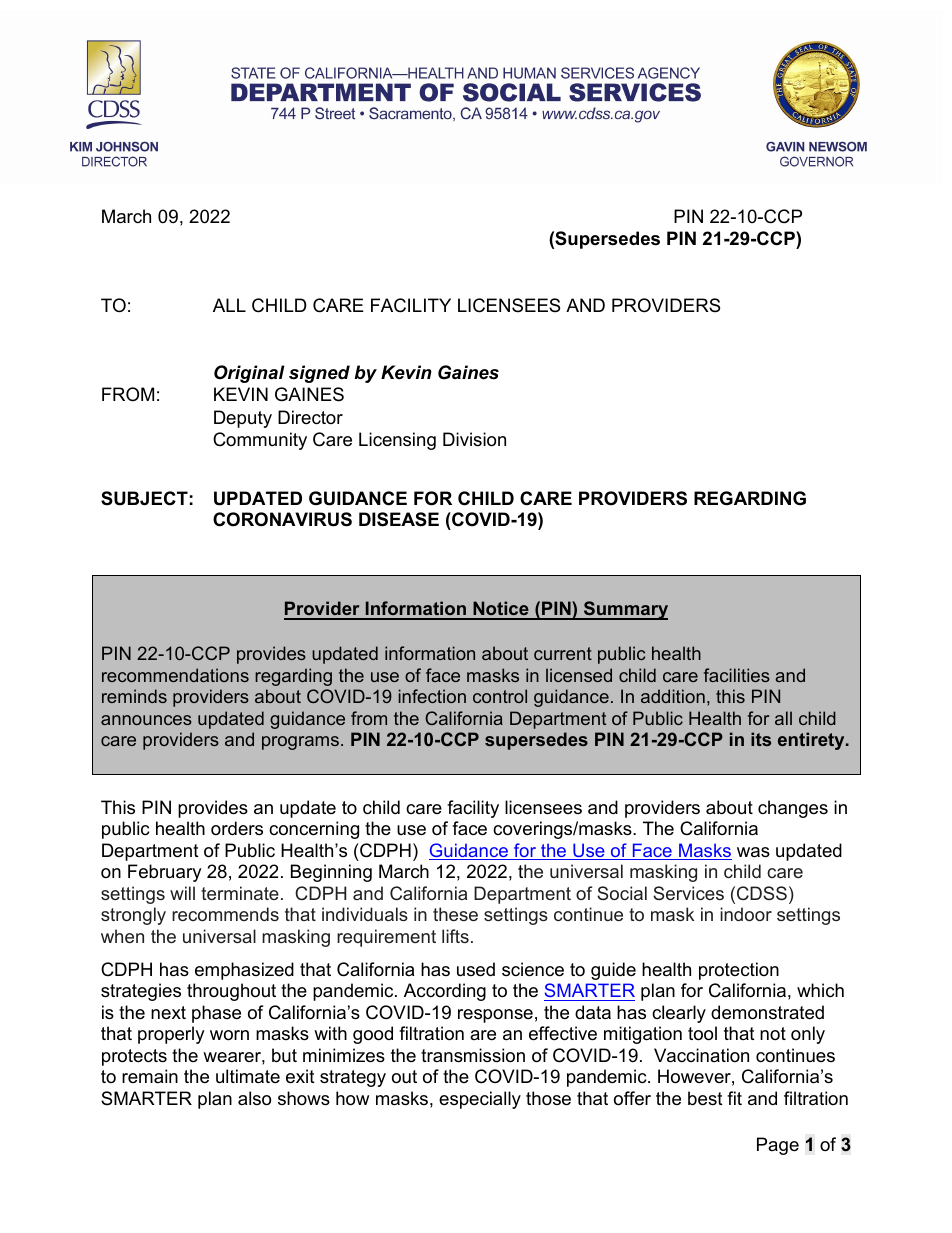 The image size is (952, 1233). Describe the element at coordinates (397, 441) in the image. I see `Licensing` at that location.
